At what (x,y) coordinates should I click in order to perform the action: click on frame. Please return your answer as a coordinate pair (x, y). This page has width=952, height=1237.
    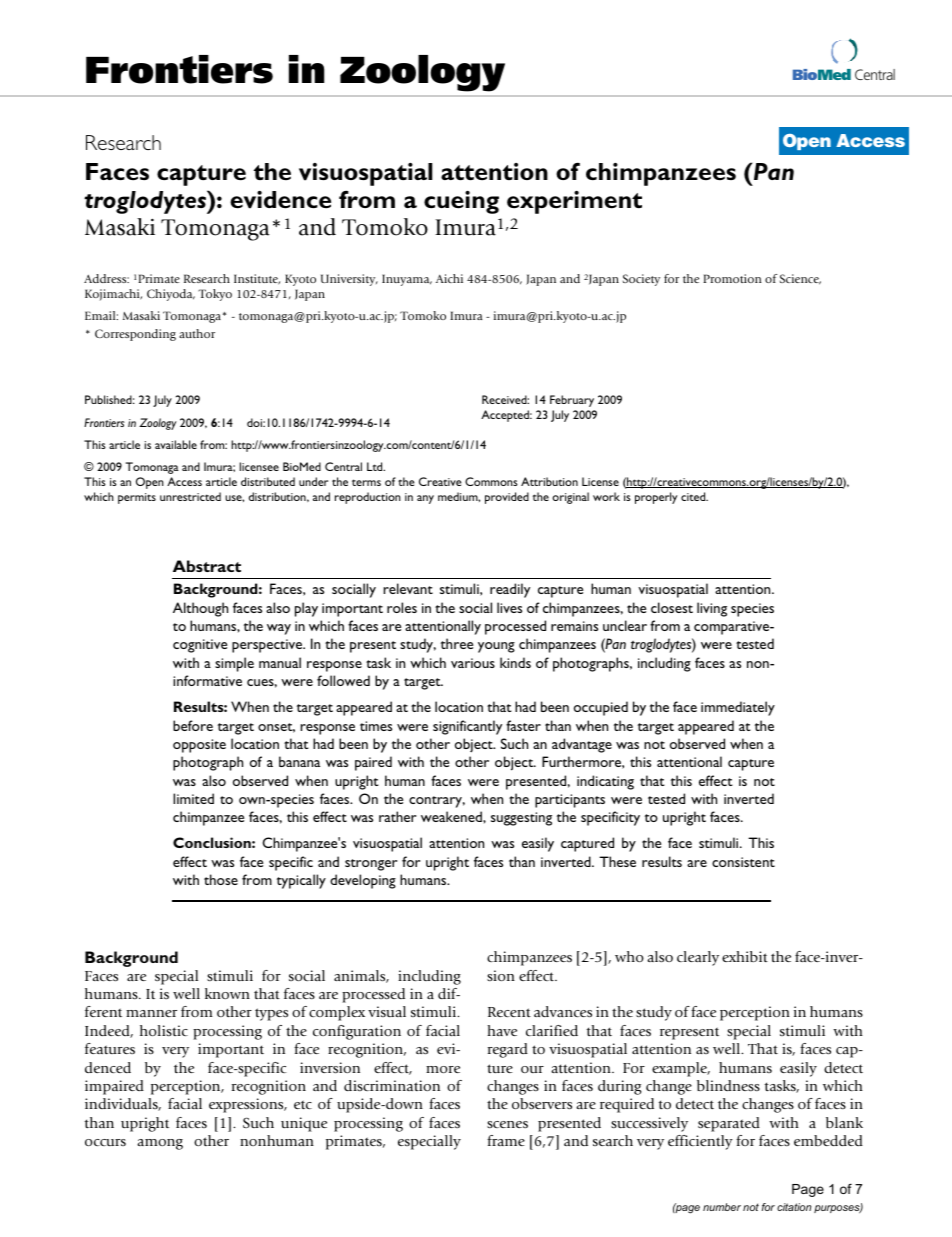
    Looking at the image, I should click on (506, 1140).
